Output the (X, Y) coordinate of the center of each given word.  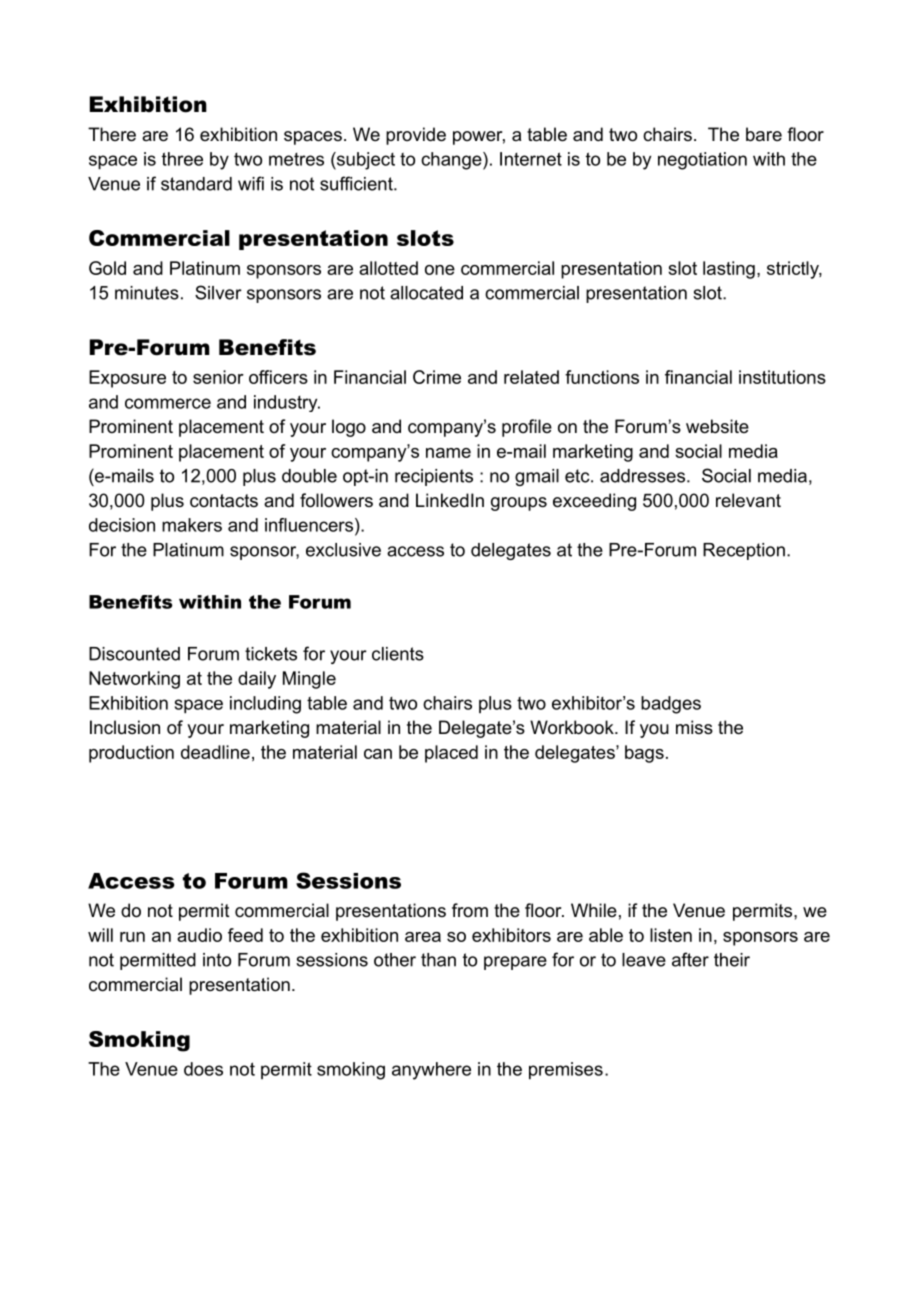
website (717, 426)
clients (398, 654)
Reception (744, 551)
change (452, 161)
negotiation (702, 161)
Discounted (134, 654)
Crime (437, 377)
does (203, 1069)
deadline (215, 752)
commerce (168, 403)
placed (451, 754)
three (182, 159)
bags (644, 754)
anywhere (431, 1071)
